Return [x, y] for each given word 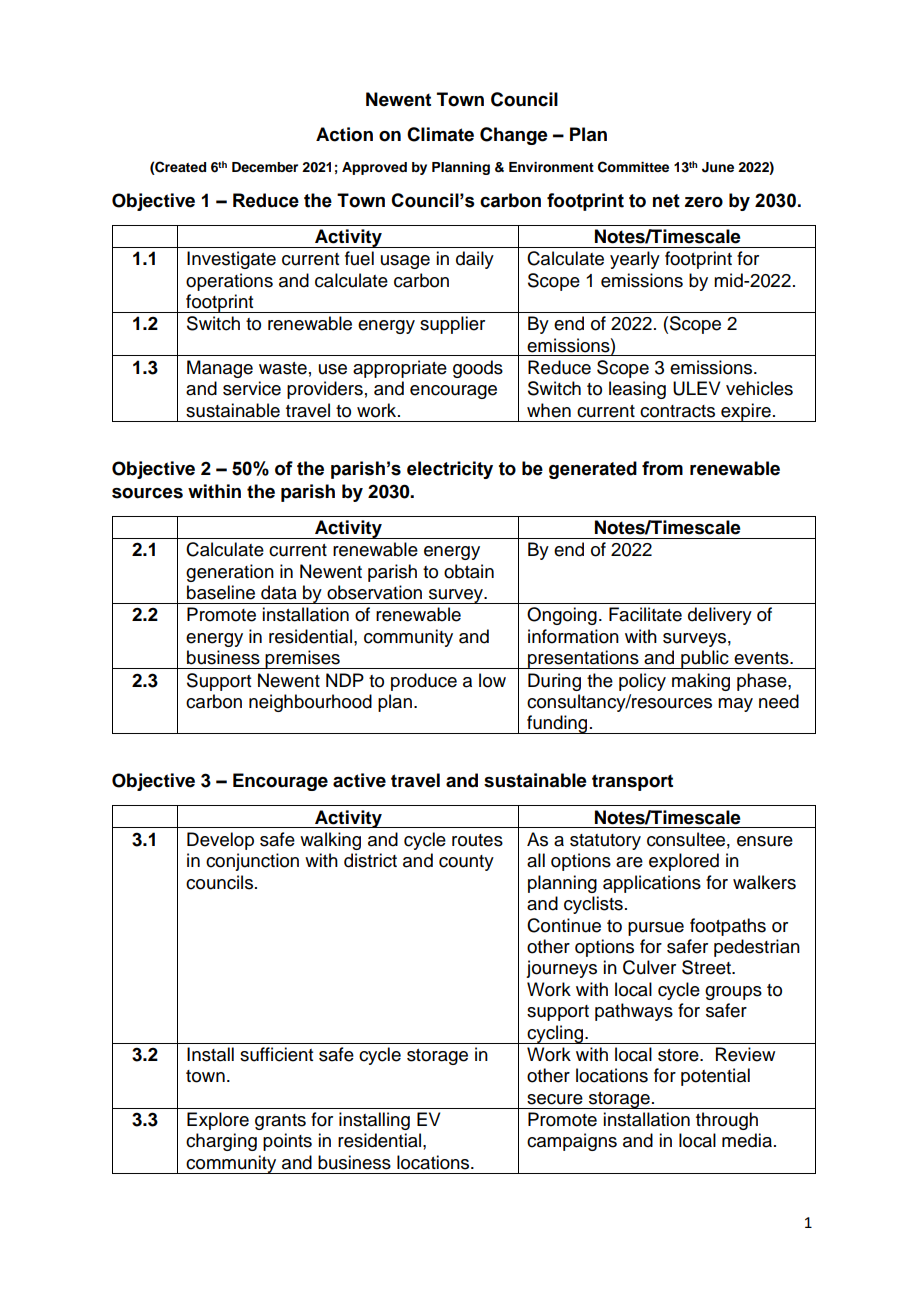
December [265, 167]
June [718, 167]
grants [280, 1122]
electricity [450, 470]
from [662, 468]
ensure [765, 841]
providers [325, 390]
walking [330, 841]
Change [514, 136]
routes [477, 840]
